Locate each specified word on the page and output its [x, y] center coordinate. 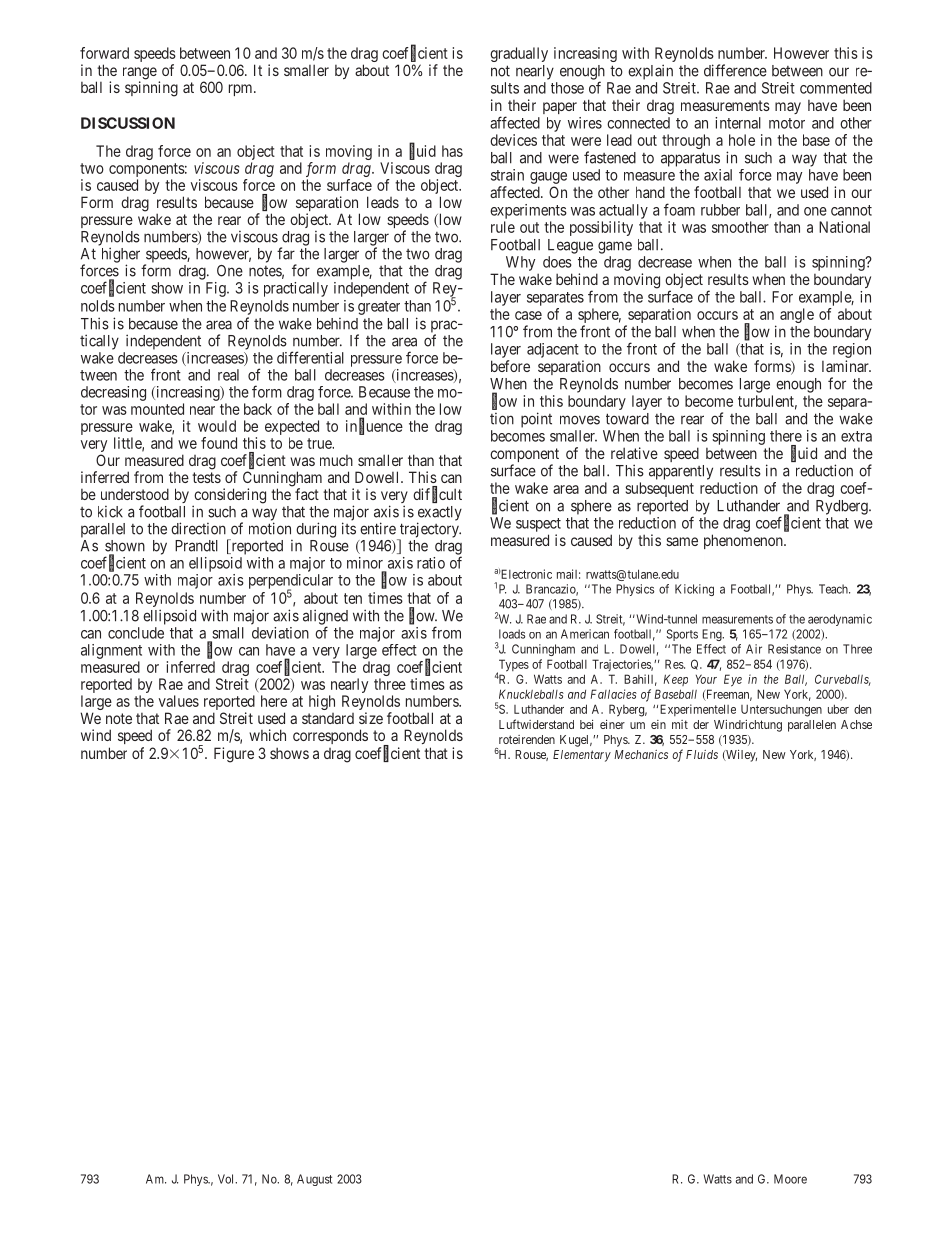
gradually [519, 54]
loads [512, 634]
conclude [136, 633]
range [140, 74]
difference [735, 70]
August [314, 1180]
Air [754, 649]
